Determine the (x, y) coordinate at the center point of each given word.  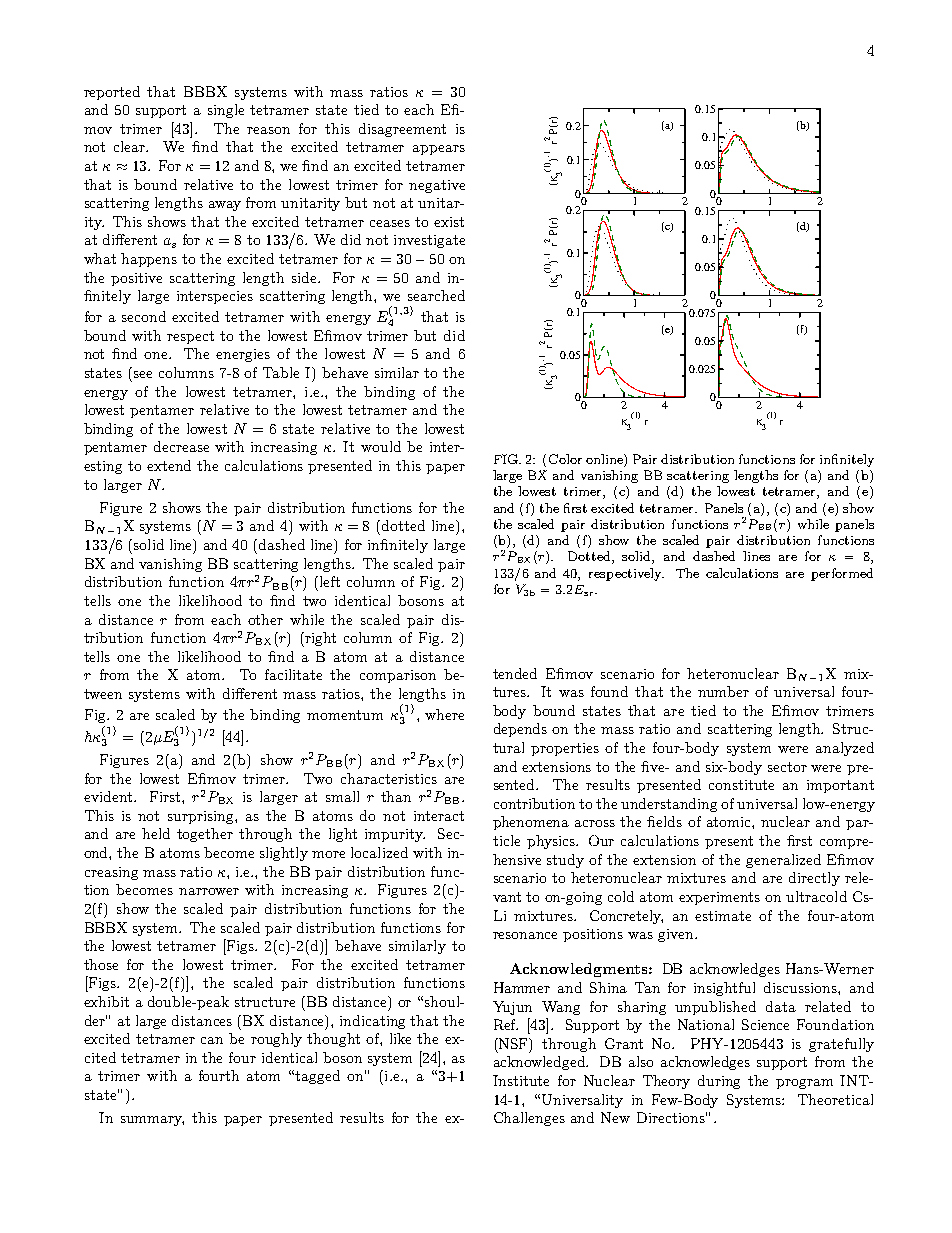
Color (565, 459)
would (381, 446)
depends (520, 730)
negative (437, 186)
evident (109, 796)
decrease (181, 446)
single (226, 111)
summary (152, 1121)
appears (439, 150)
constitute (741, 785)
